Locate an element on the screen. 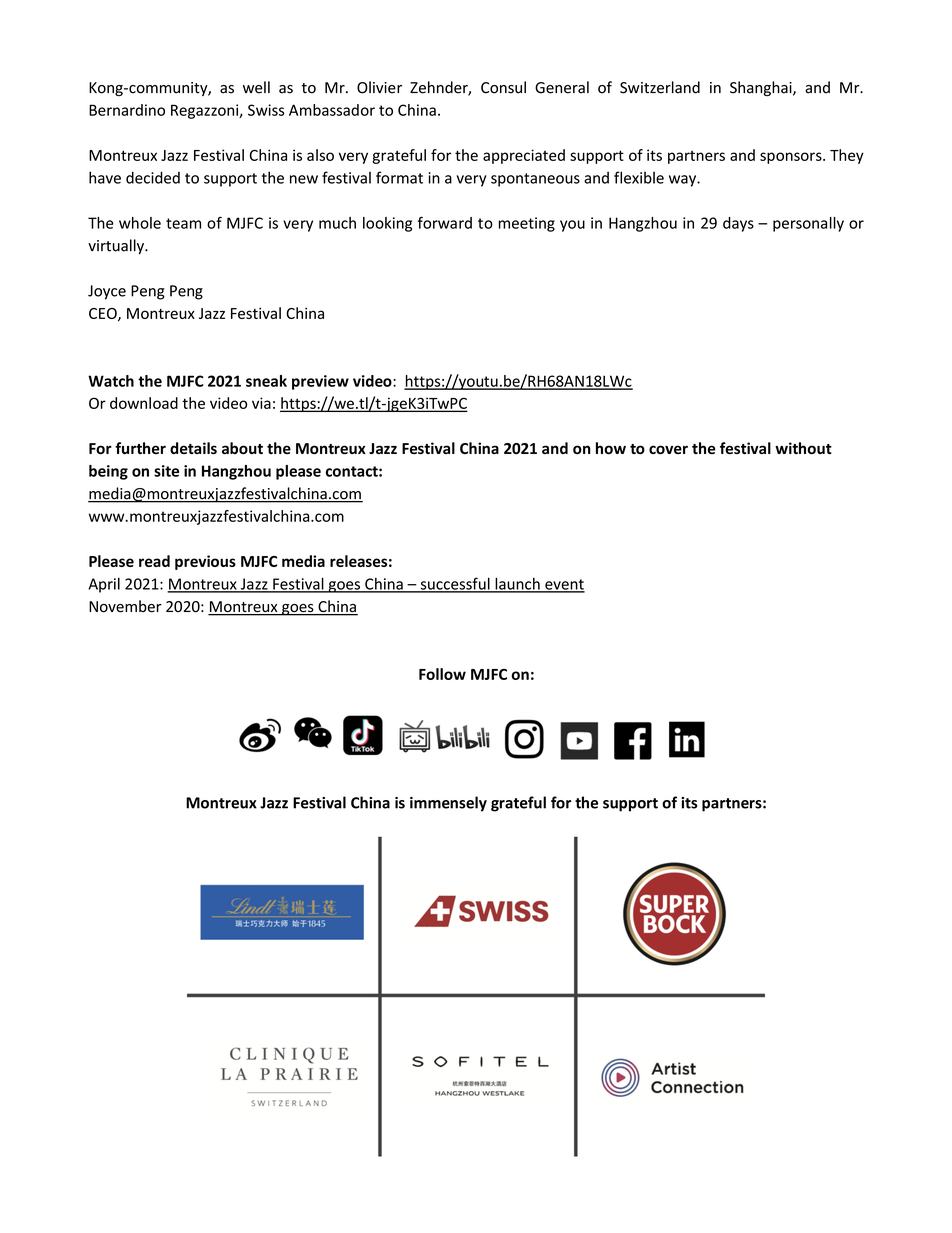  preview is located at coordinates (320, 382).
